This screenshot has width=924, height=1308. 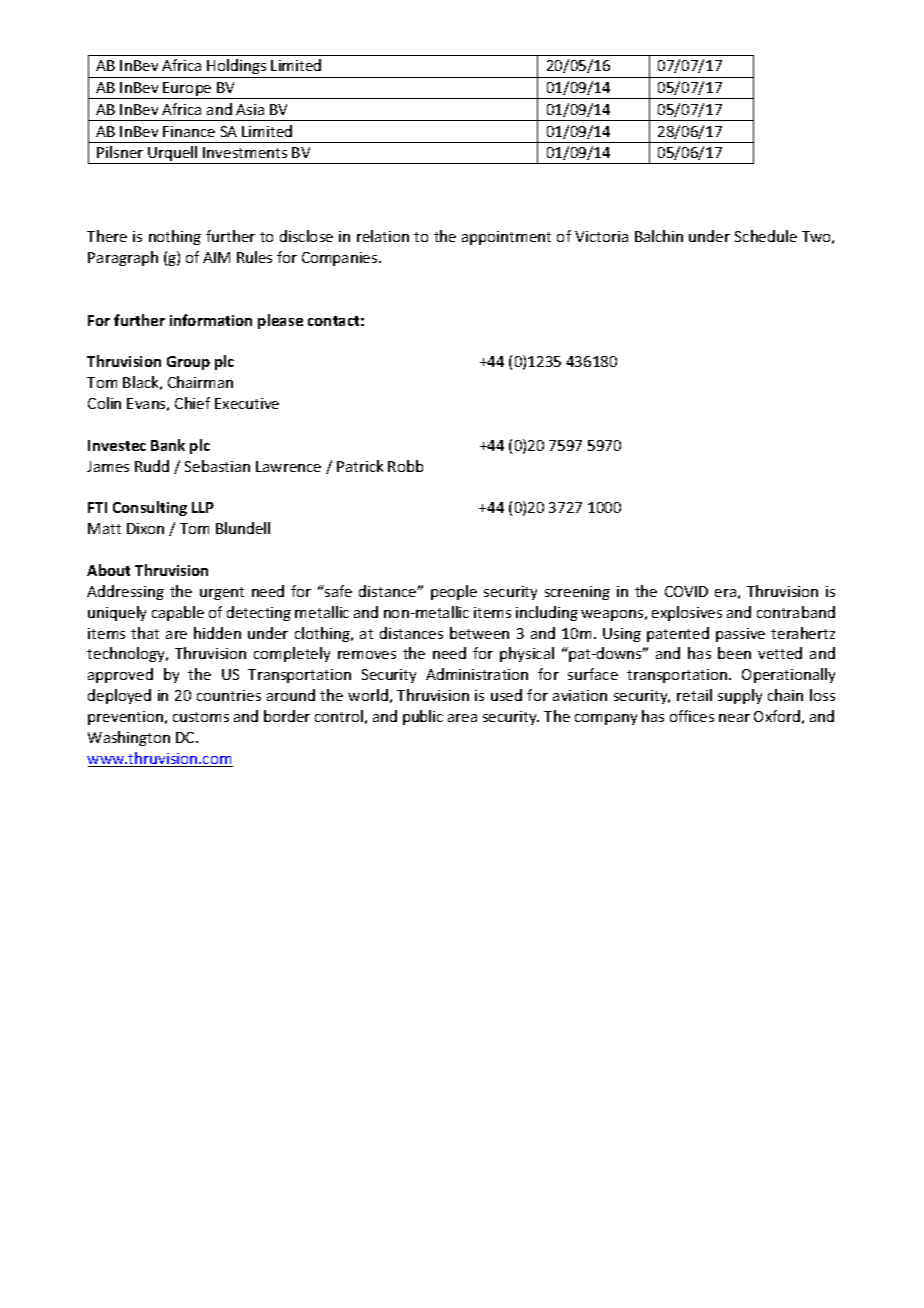 I want to click on information, so click(x=211, y=320).
